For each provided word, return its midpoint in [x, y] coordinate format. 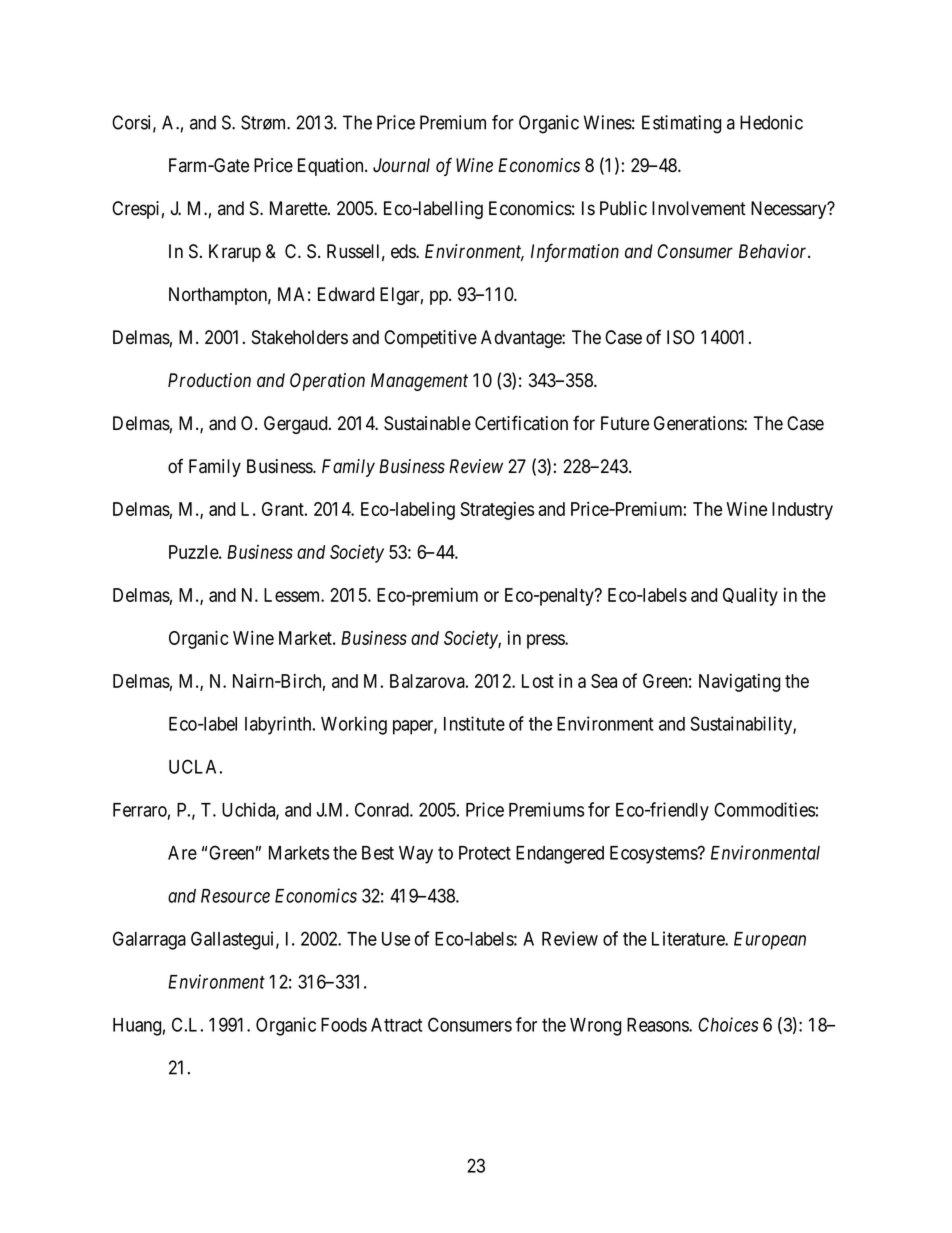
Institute [474, 723]
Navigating [739, 682]
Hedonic [771, 122]
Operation [327, 382]
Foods [344, 1025]
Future [625, 423]
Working [354, 725]
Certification [521, 423]
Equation [332, 167]
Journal [401, 165]
